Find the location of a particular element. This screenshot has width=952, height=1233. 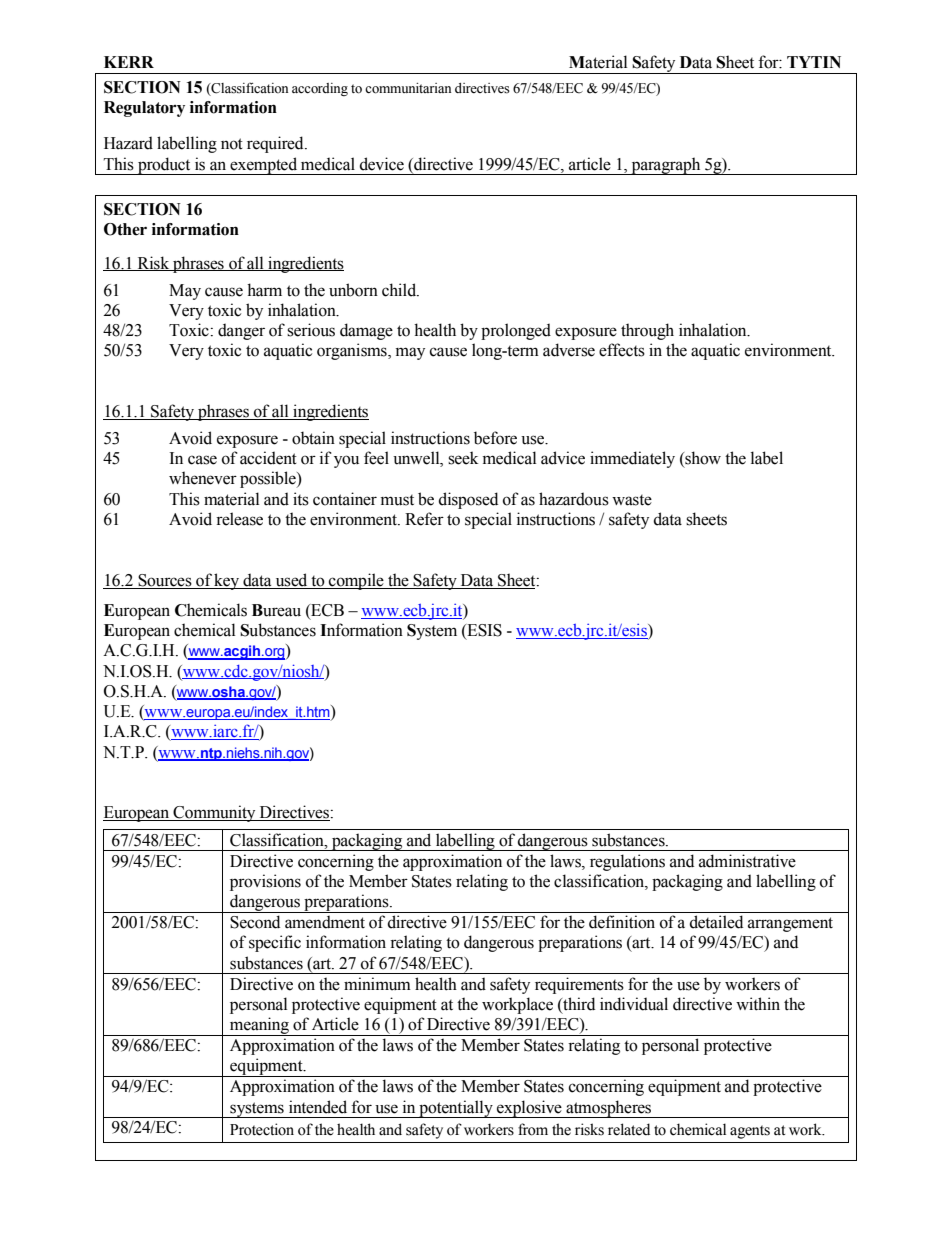

administrative is located at coordinates (747, 861).
